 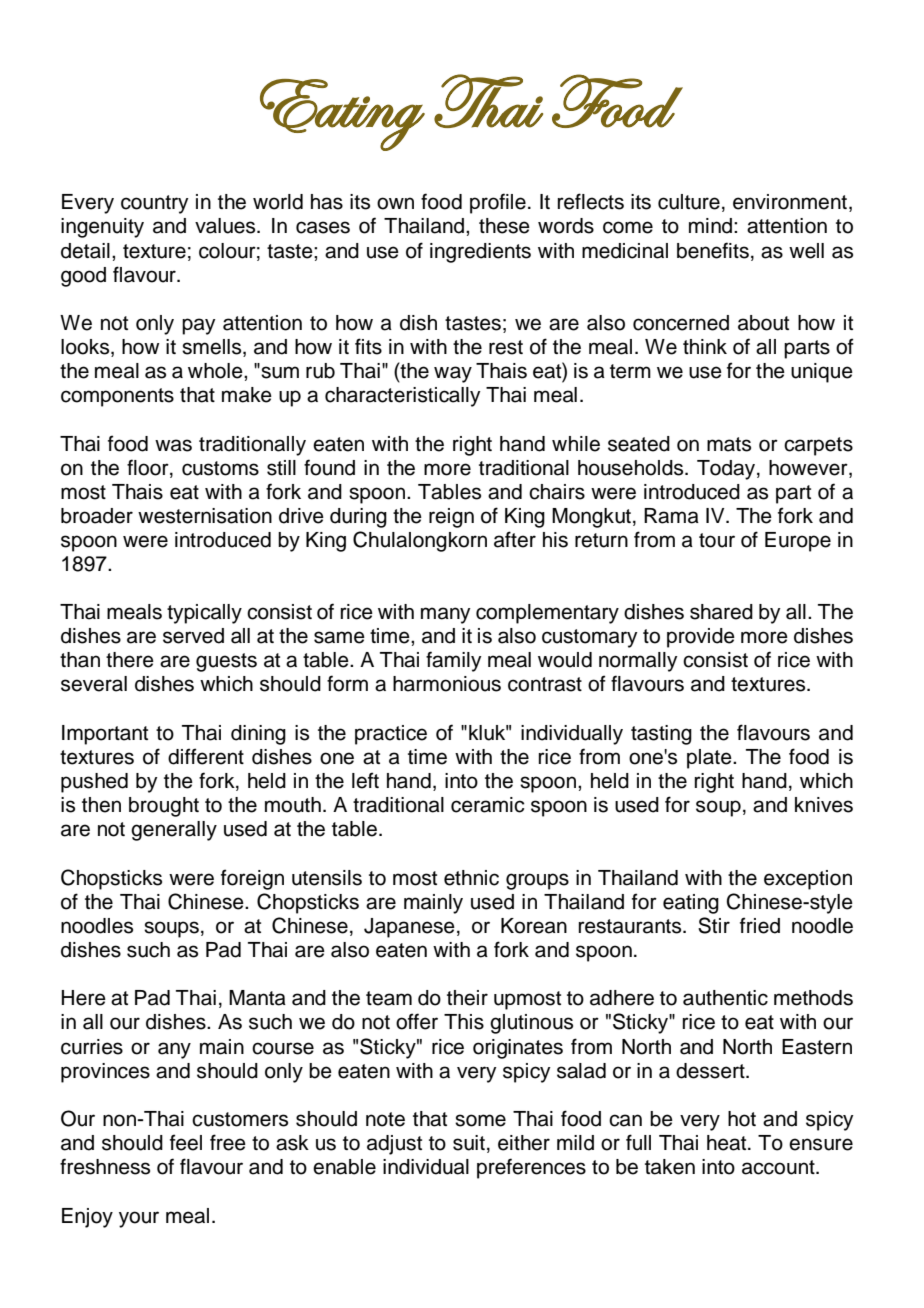 What do you see at coordinates (139, 1219) in the screenshot?
I see `your` at bounding box center [139, 1219].
